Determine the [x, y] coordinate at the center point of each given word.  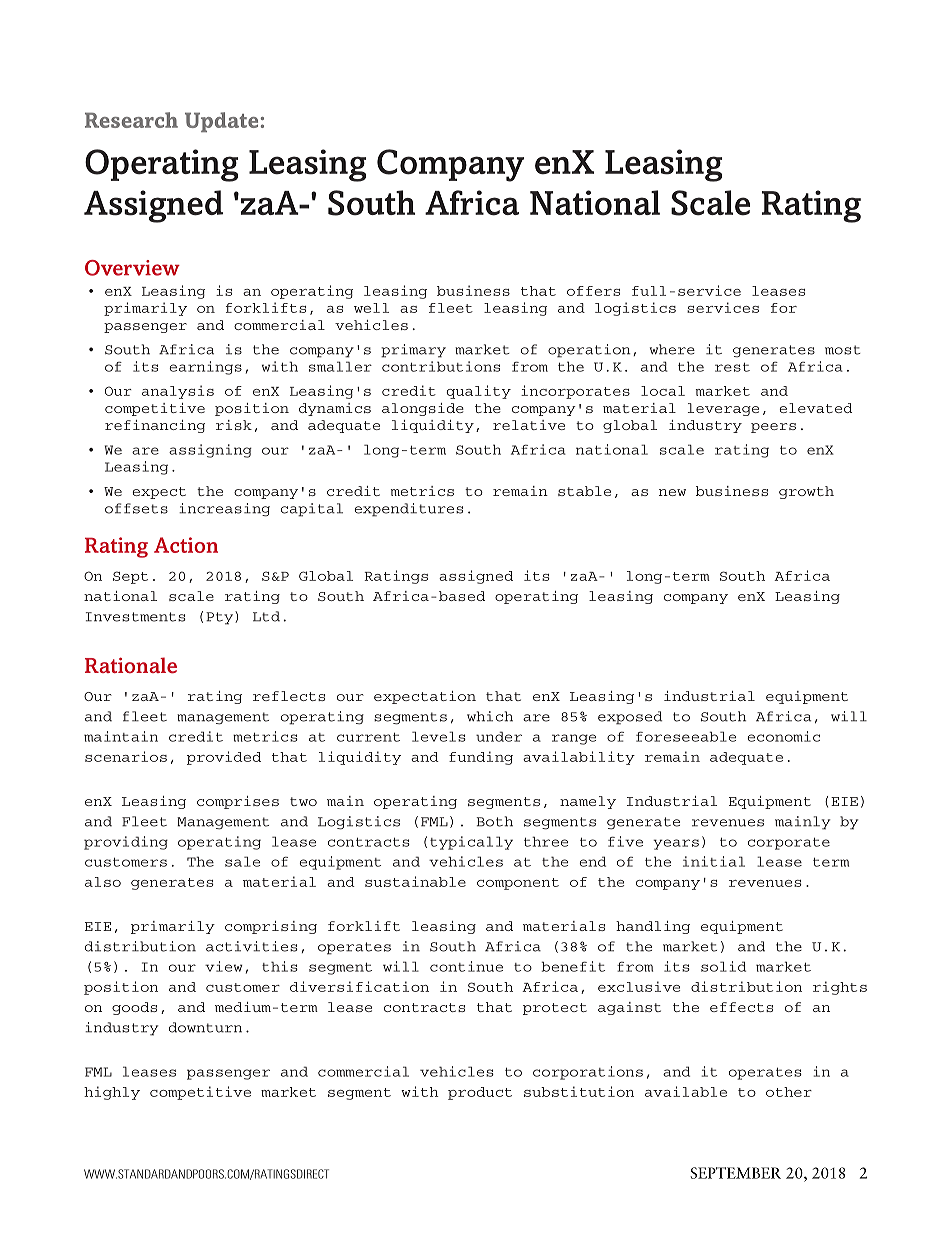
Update [221, 122]
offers [593, 291]
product [480, 1093]
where [672, 349]
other [789, 1092]
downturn [205, 1027]
